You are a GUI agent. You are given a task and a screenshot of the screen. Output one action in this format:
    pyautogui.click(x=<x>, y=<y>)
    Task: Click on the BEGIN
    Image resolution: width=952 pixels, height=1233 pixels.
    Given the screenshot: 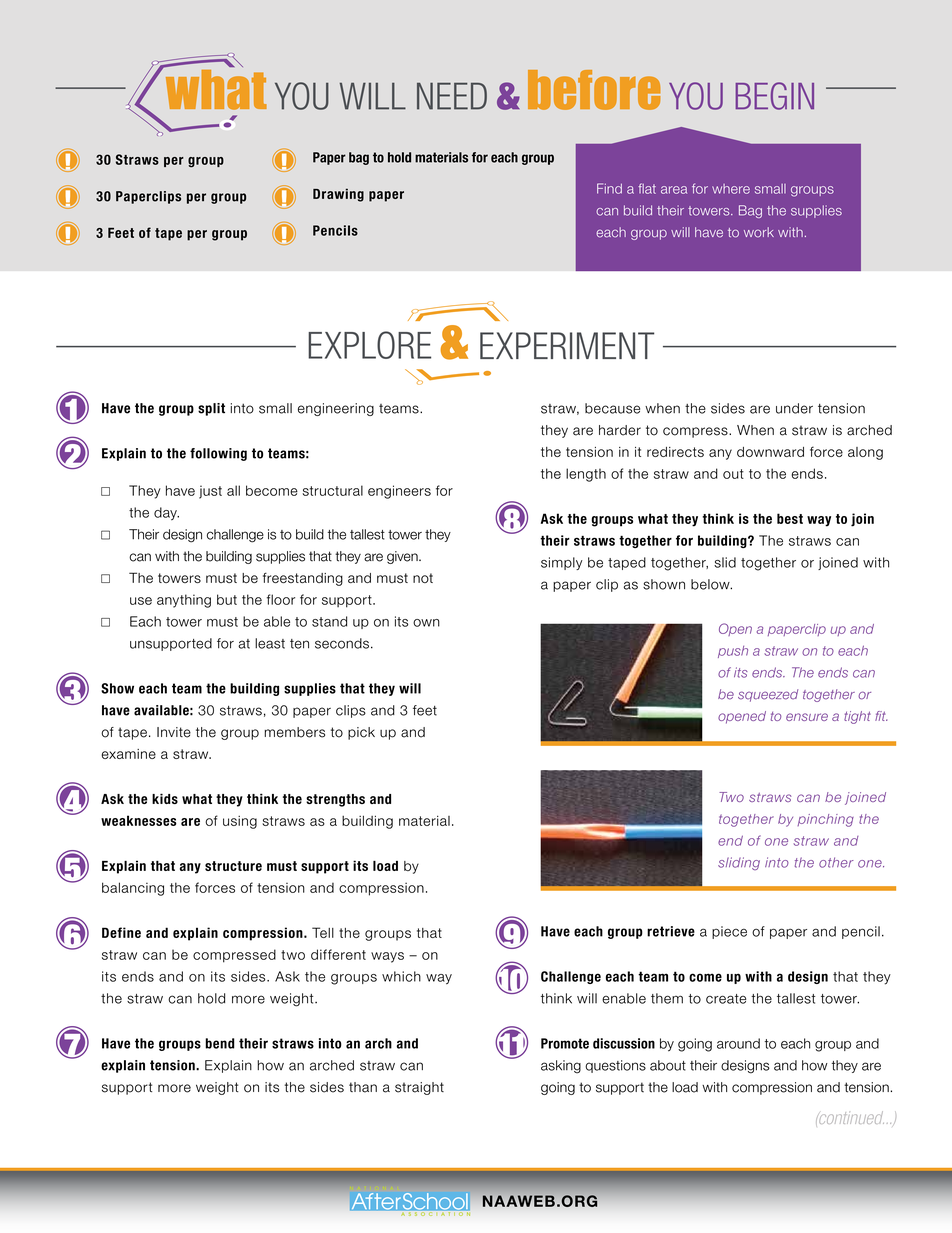 What is the action you would take?
    pyautogui.click(x=775, y=96)
